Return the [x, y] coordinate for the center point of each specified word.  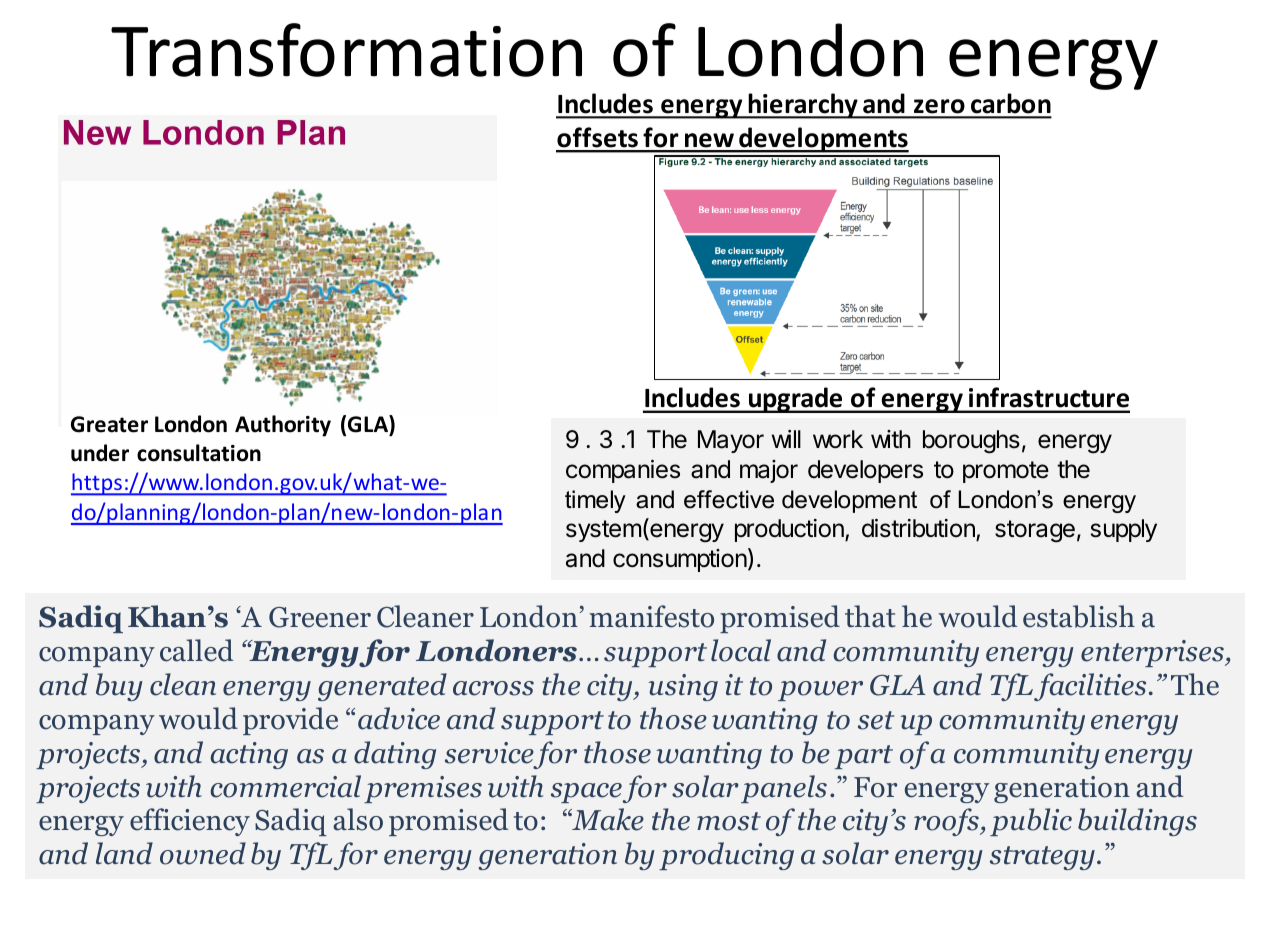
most [729, 821]
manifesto [651, 616]
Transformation [346, 50]
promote [1006, 472]
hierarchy [803, 106]
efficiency [190, 822]
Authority [283, 426]
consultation [199, 453]
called [196, 650]
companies [623, 471]
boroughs [971, 442]
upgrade [796, 400]
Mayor [731, 441]
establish [1079, 616]
